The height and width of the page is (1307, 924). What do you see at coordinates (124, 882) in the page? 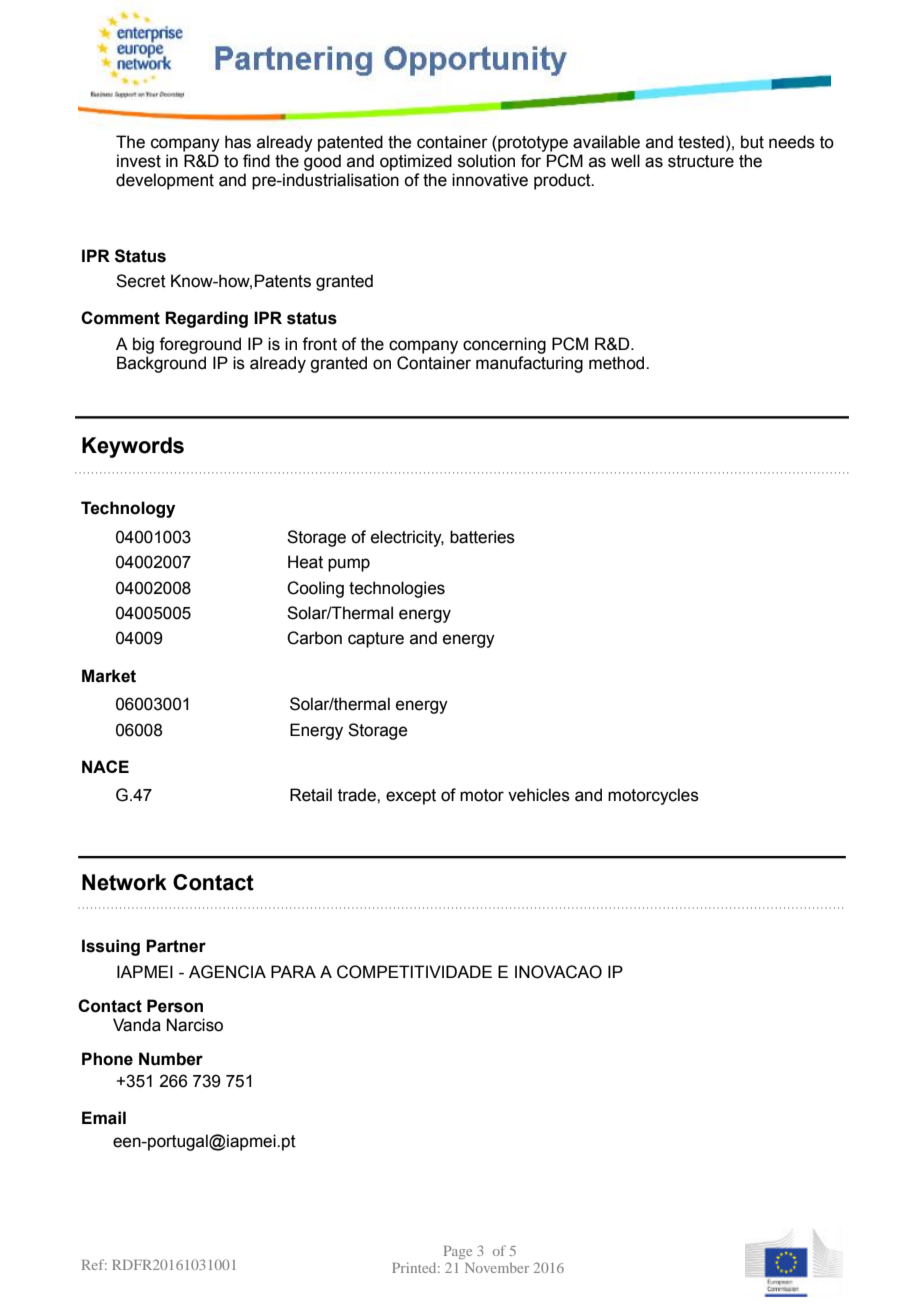
I see `Network` at bounding box center [124, 882].
